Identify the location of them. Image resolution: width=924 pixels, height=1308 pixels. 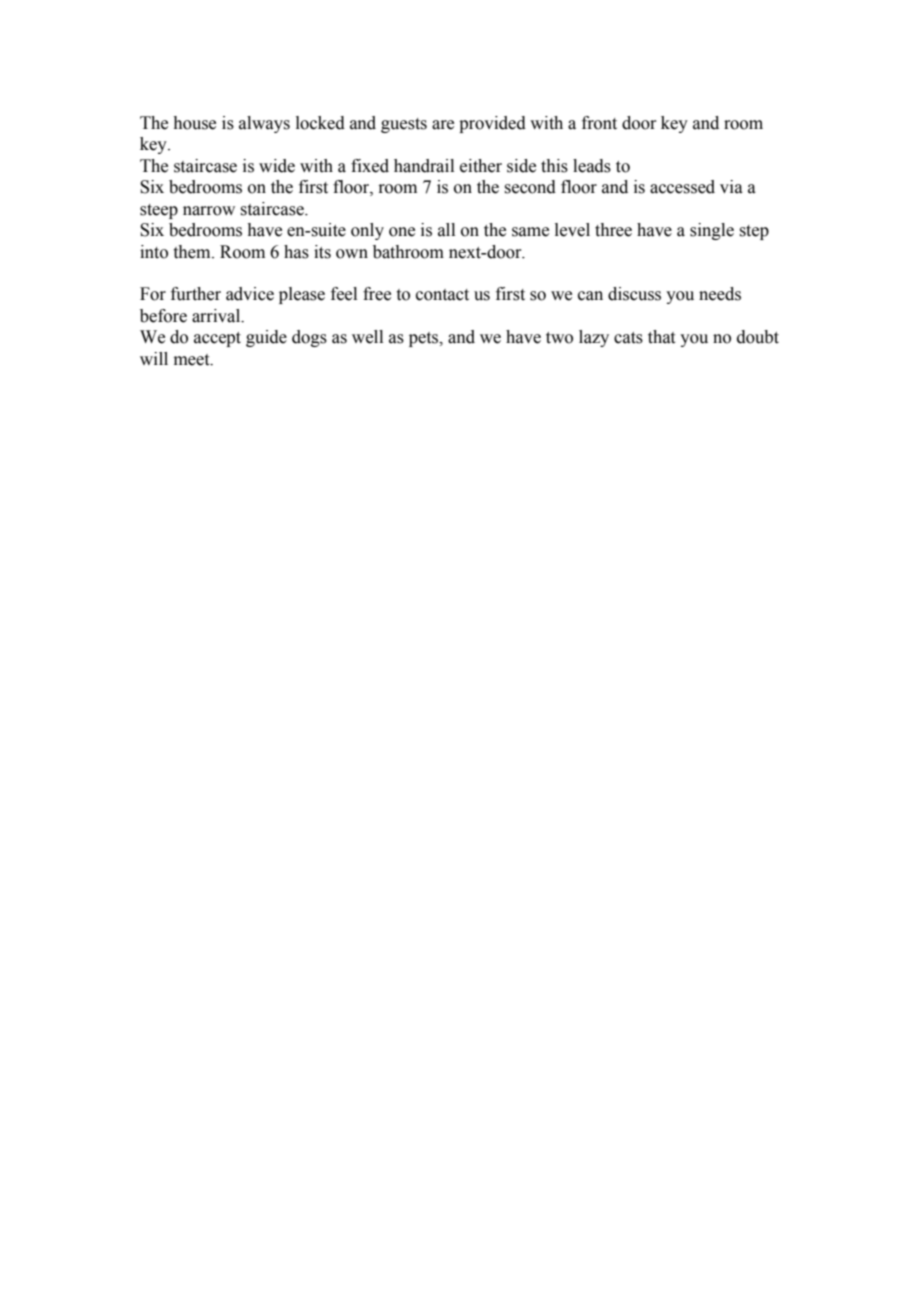
(193, 252).
